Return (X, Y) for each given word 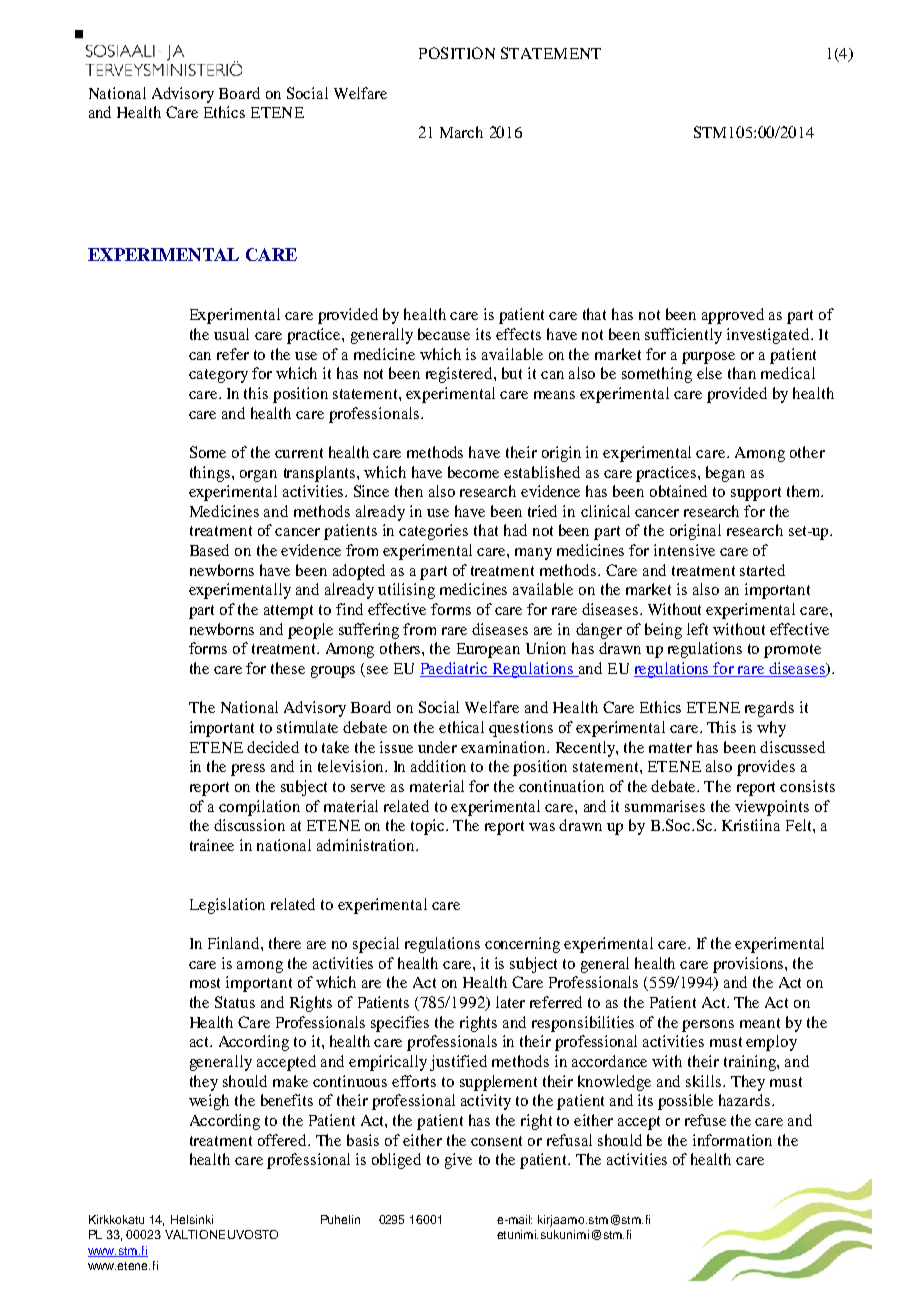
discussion (249, 825)
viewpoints (772, 808)
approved (733, 316)
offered (284, 1140)
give (458, 1161)
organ (258, 476)
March (461, 132)
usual (231, 334)
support (756, 494)
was (542, 827)
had (515, 530)
